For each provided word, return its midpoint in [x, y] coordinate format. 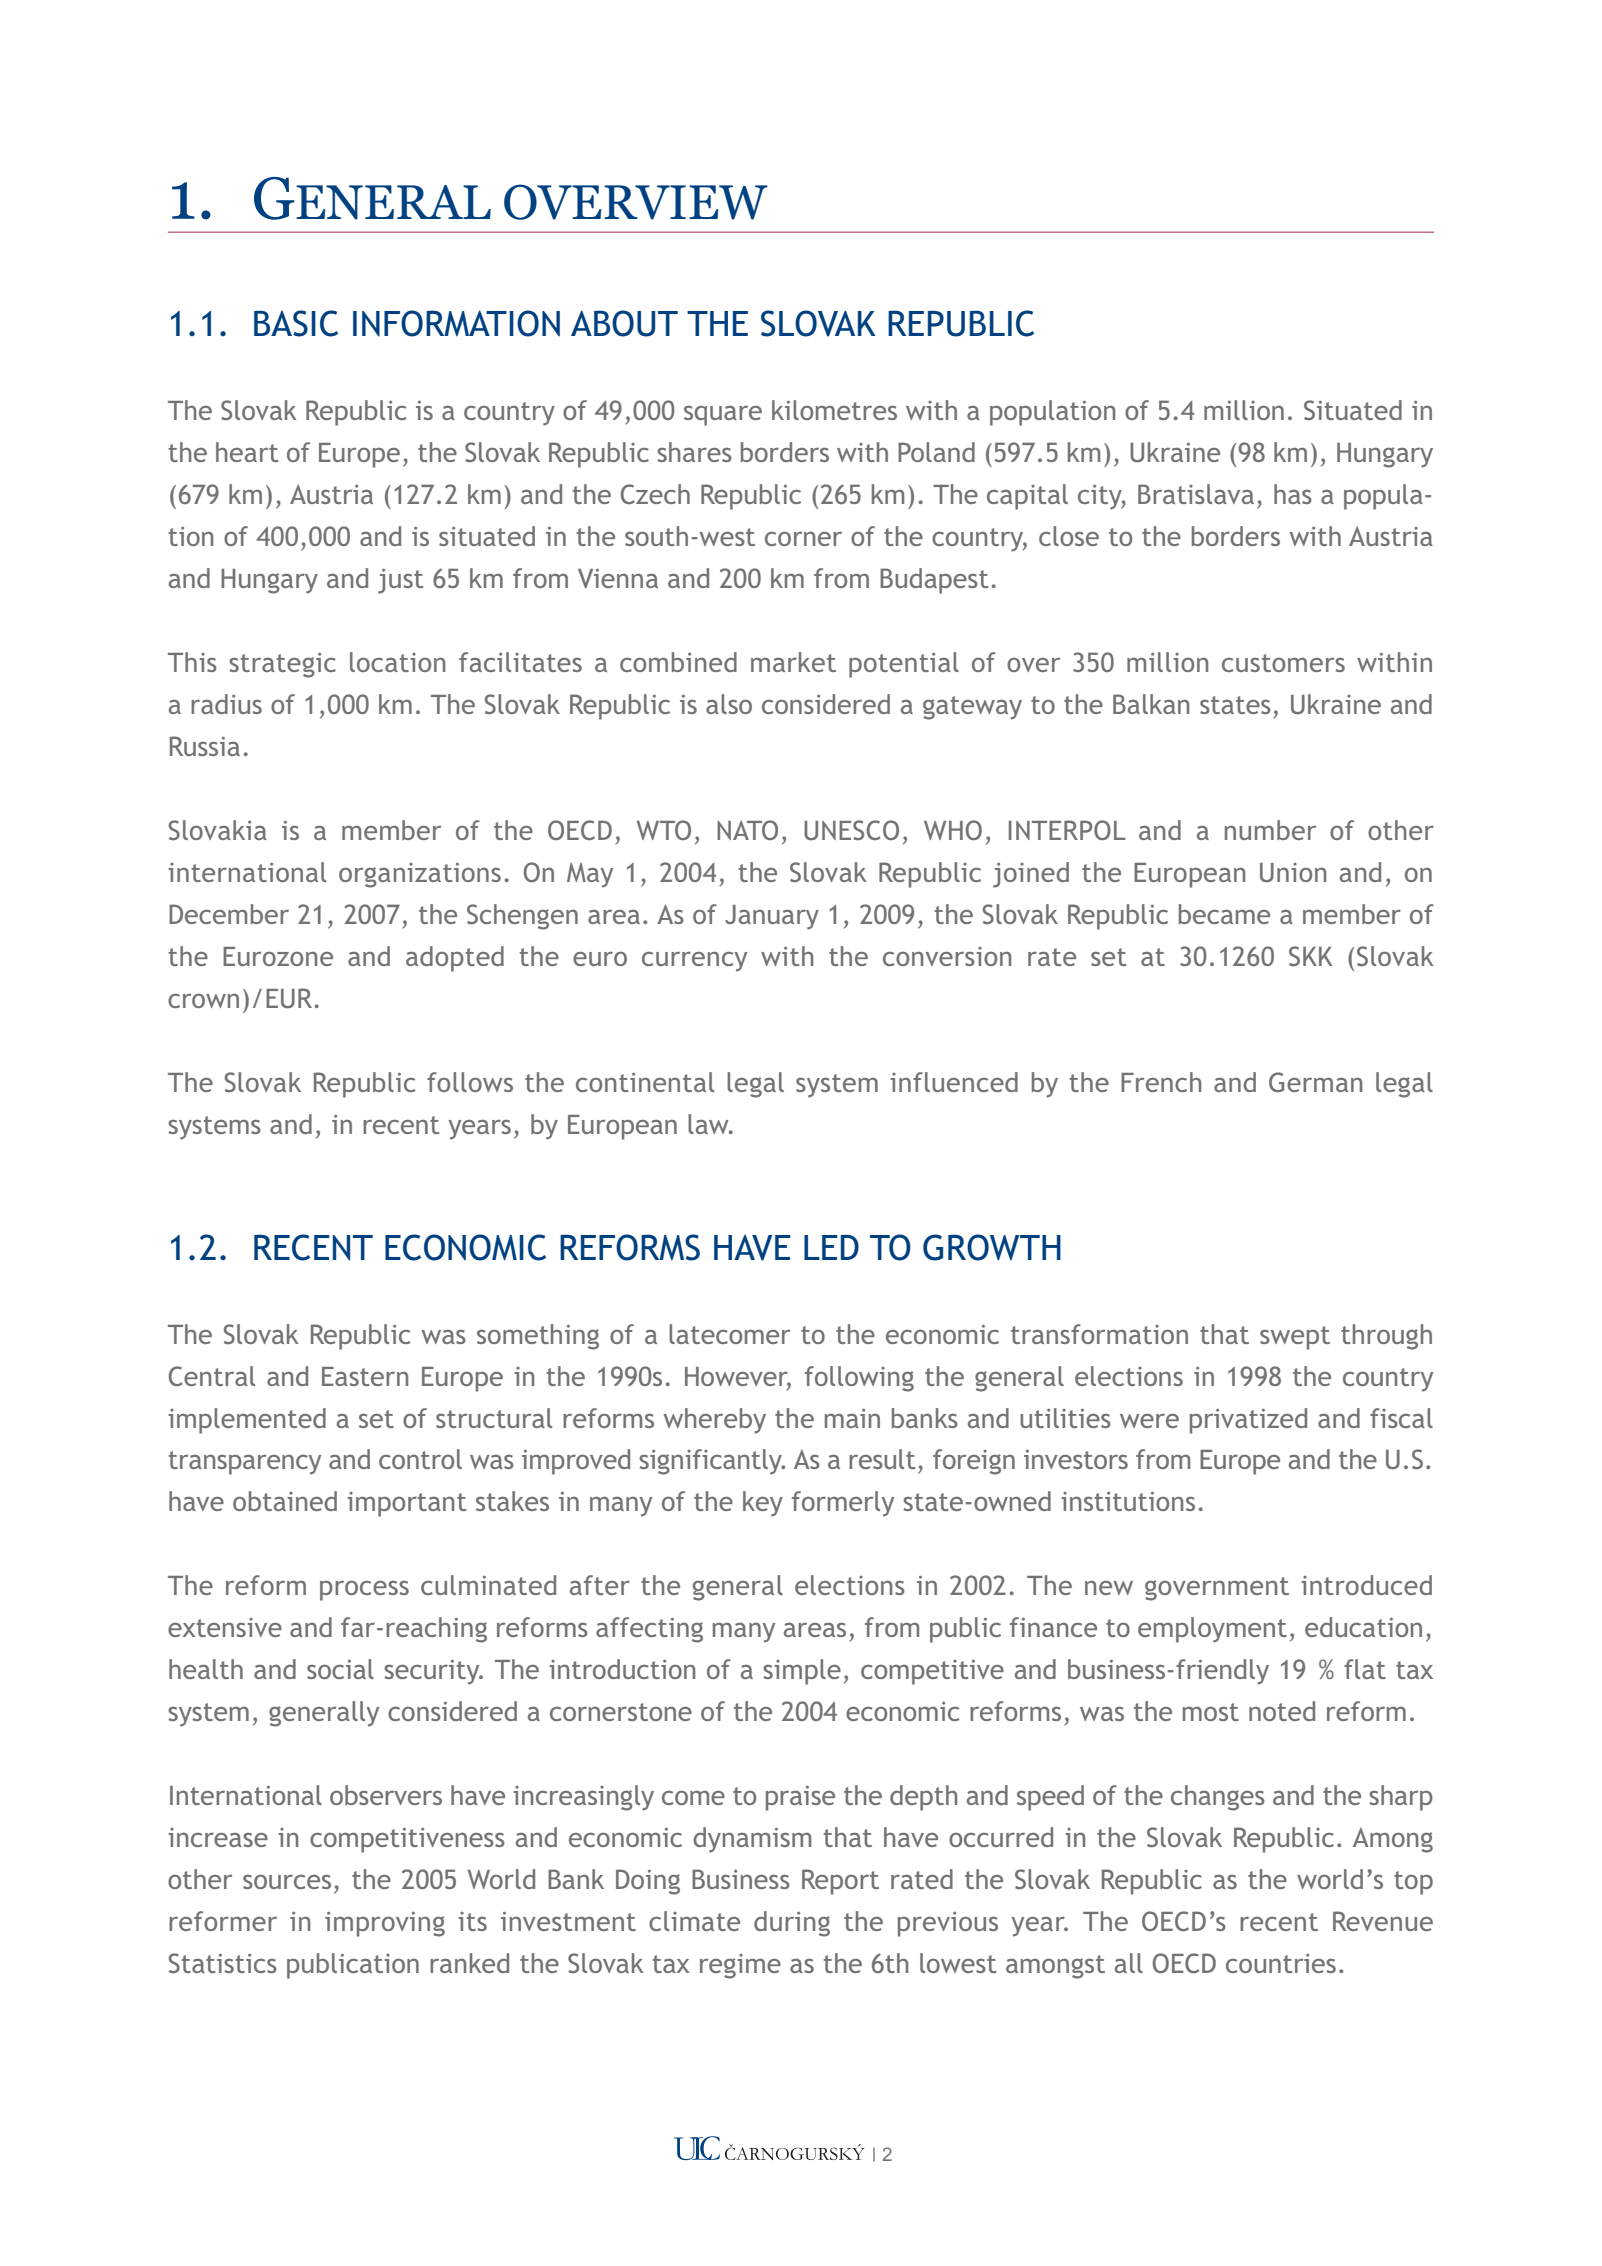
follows [470, 1082]
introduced [1367, 1585]
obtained [285, 1501]
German [1315, 1082]
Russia [205, 746]
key [763, 1504]
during [792, 1924]
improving [385, 1924]
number [1270, 830]
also [729, 704]
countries [1281, 1963]
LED [831, 1247]
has [1293, 494]
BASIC [296, 323]
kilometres [834, 410]
